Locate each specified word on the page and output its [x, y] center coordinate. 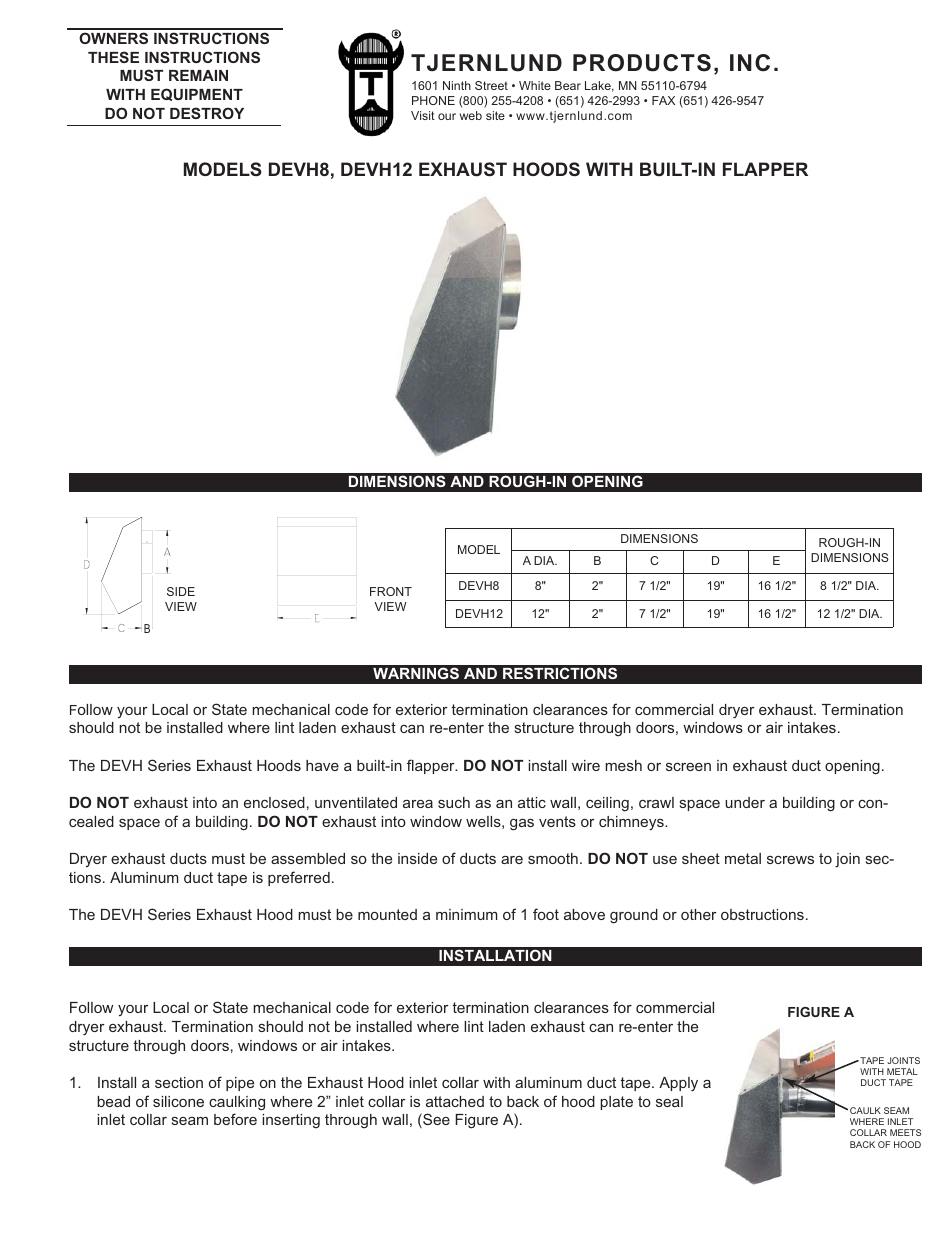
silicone [178, 1101]
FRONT [391, 591]
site [495, 115]
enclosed [274, 802]
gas [522, 825]
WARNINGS [416, 673]
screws [790, 860]
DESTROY [207, 113]
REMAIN [198, 75]
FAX [663, 100]
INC [750, 63]
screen [688, 767]
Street [491, 85]
